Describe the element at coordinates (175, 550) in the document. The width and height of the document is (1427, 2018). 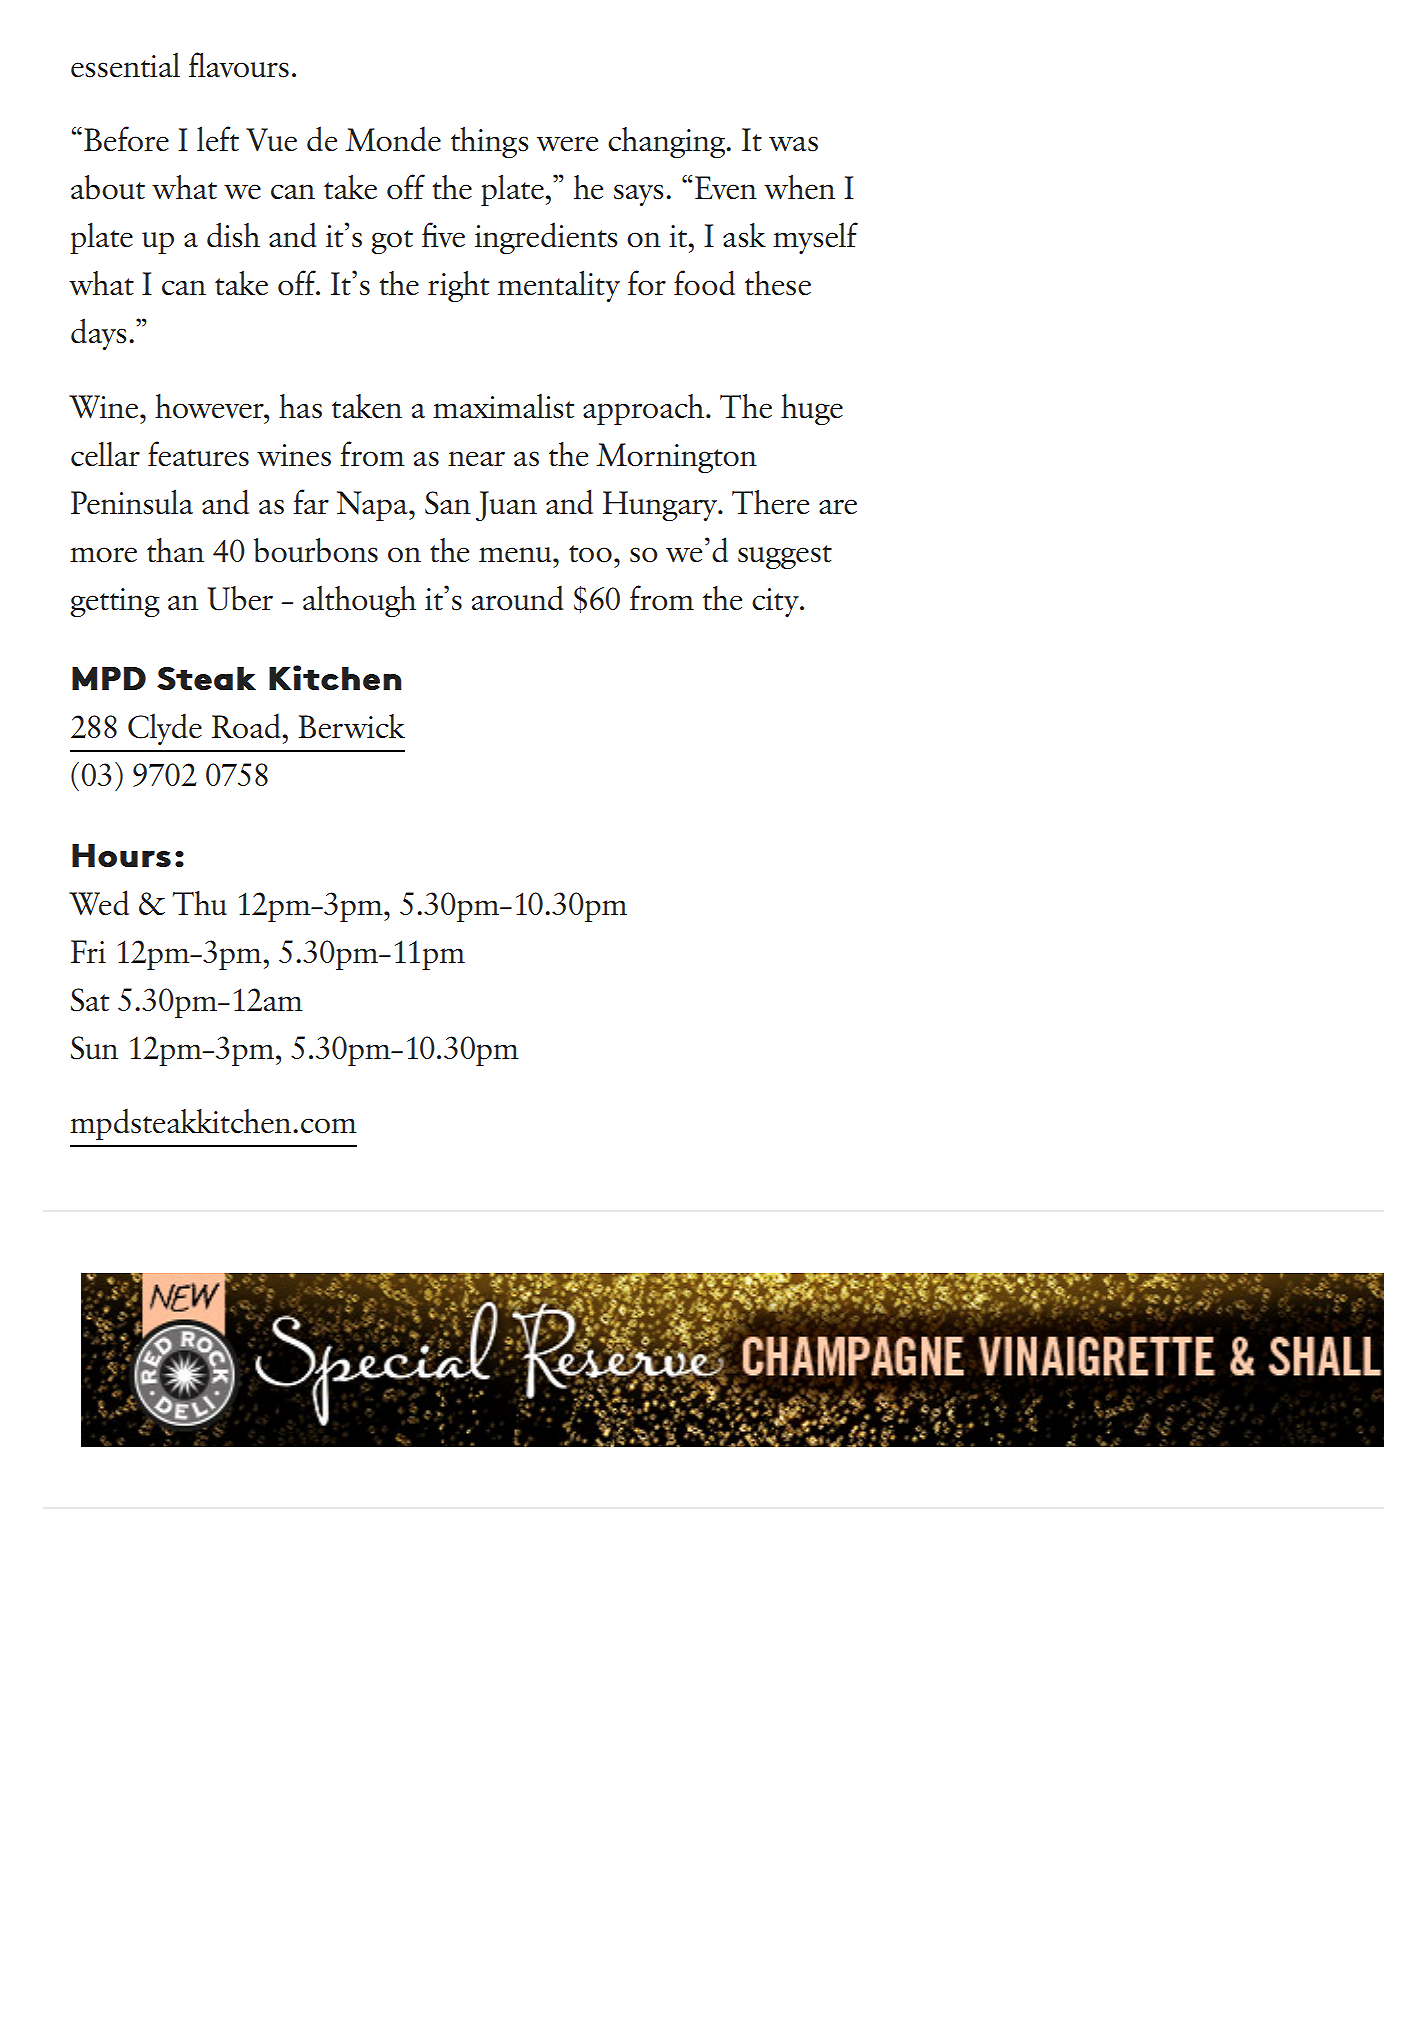
I see `than` at that location.
